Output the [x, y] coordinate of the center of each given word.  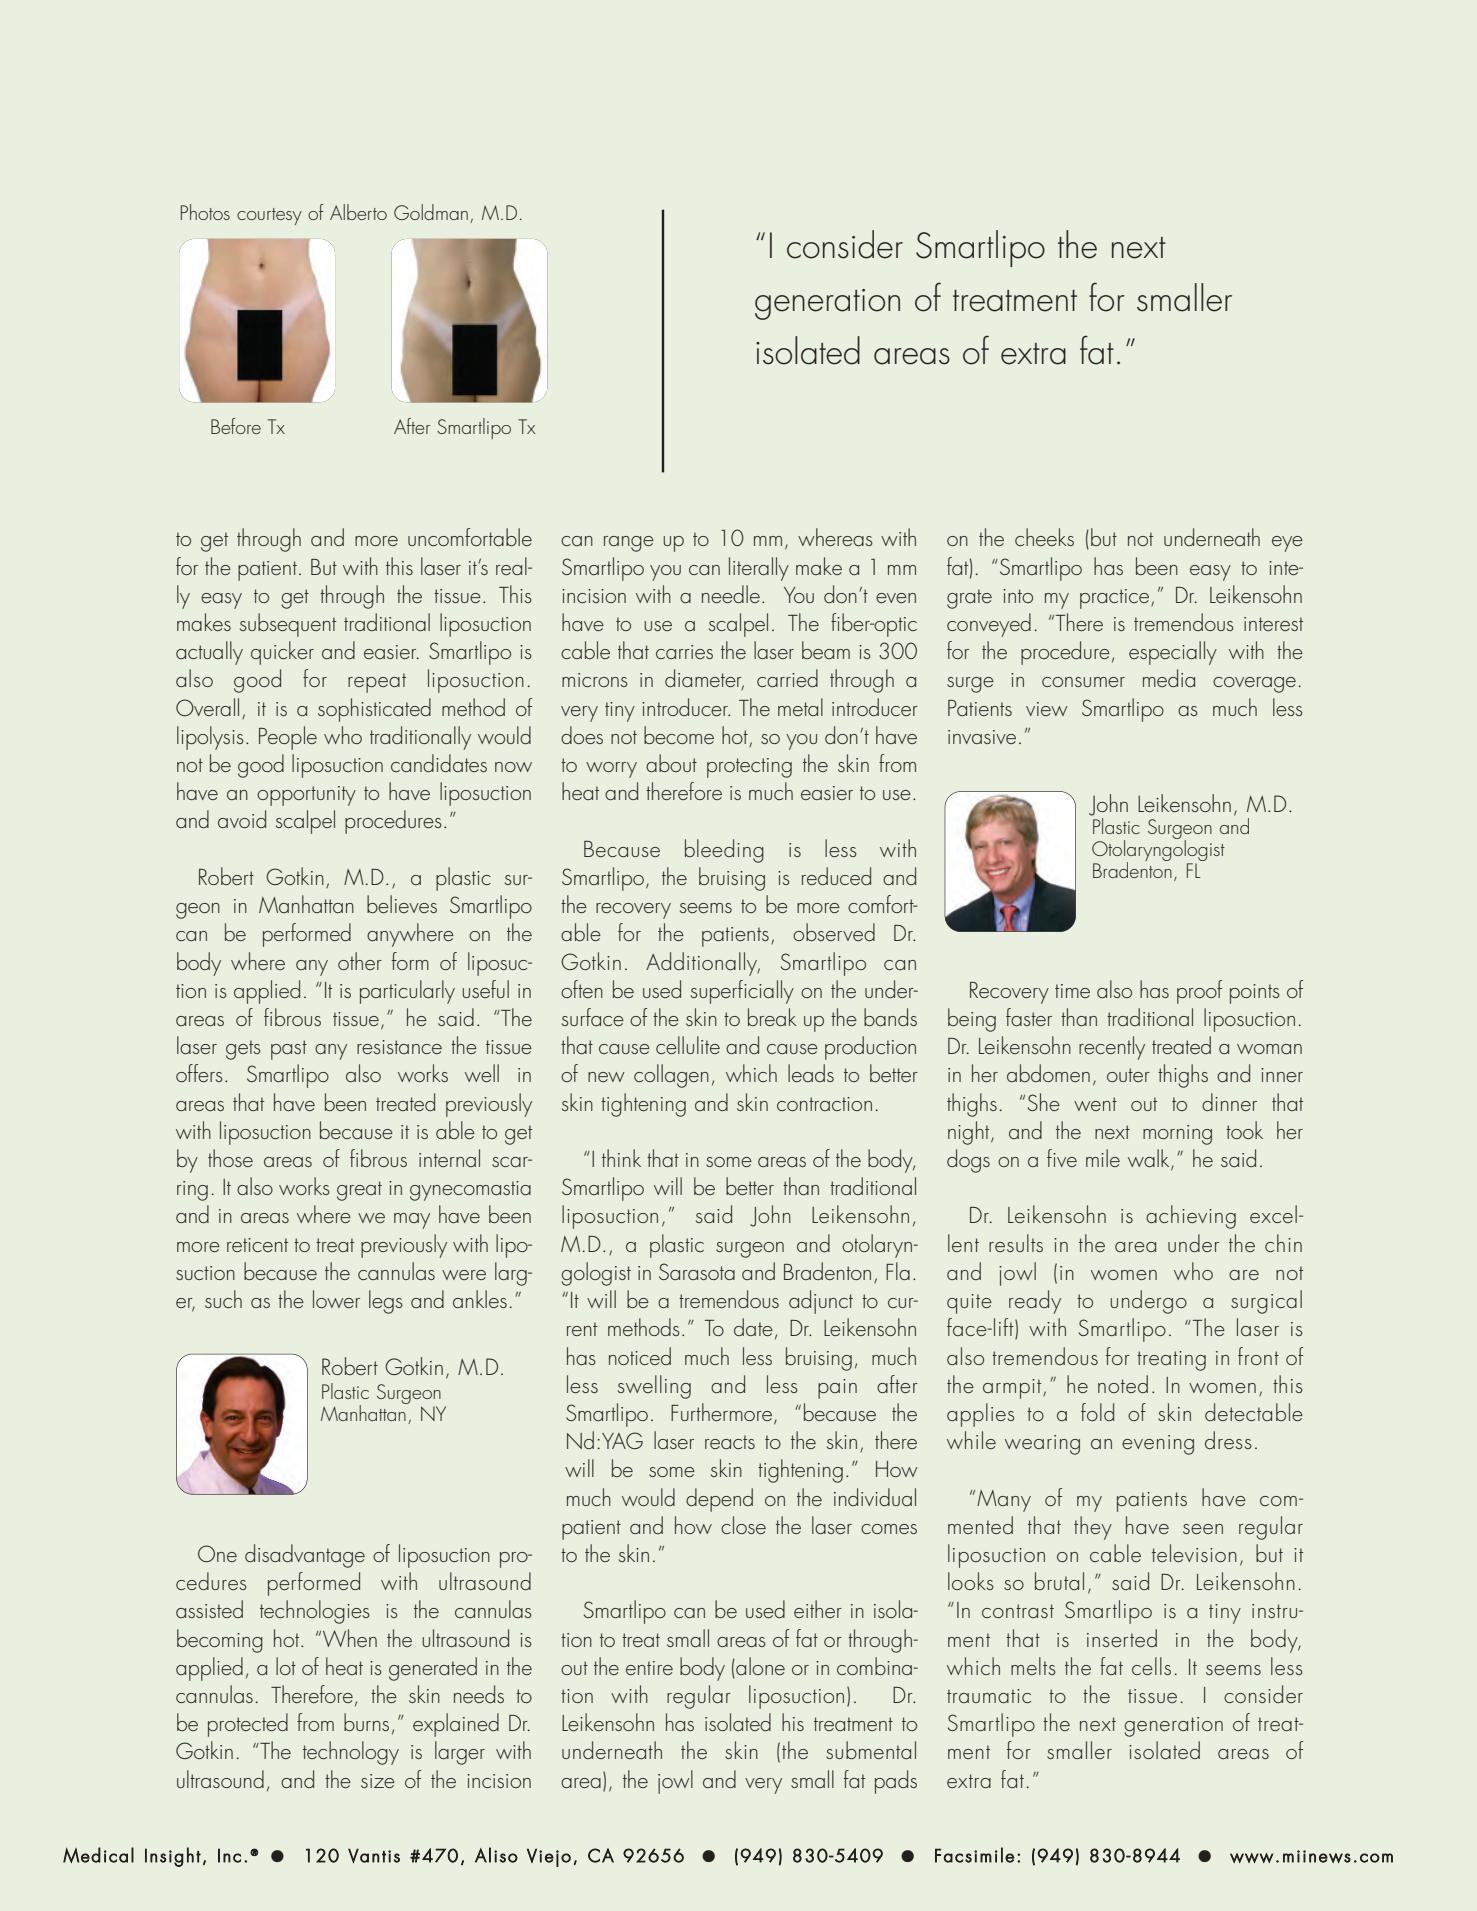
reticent [257, 1245]
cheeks [1044, 537]
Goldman [431, 212]
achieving [1191, 1217]
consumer [1083, 682]
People [288, 738]
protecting [749, 768]
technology [351, 1753]
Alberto [358, 212]
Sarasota [697, 1271]
